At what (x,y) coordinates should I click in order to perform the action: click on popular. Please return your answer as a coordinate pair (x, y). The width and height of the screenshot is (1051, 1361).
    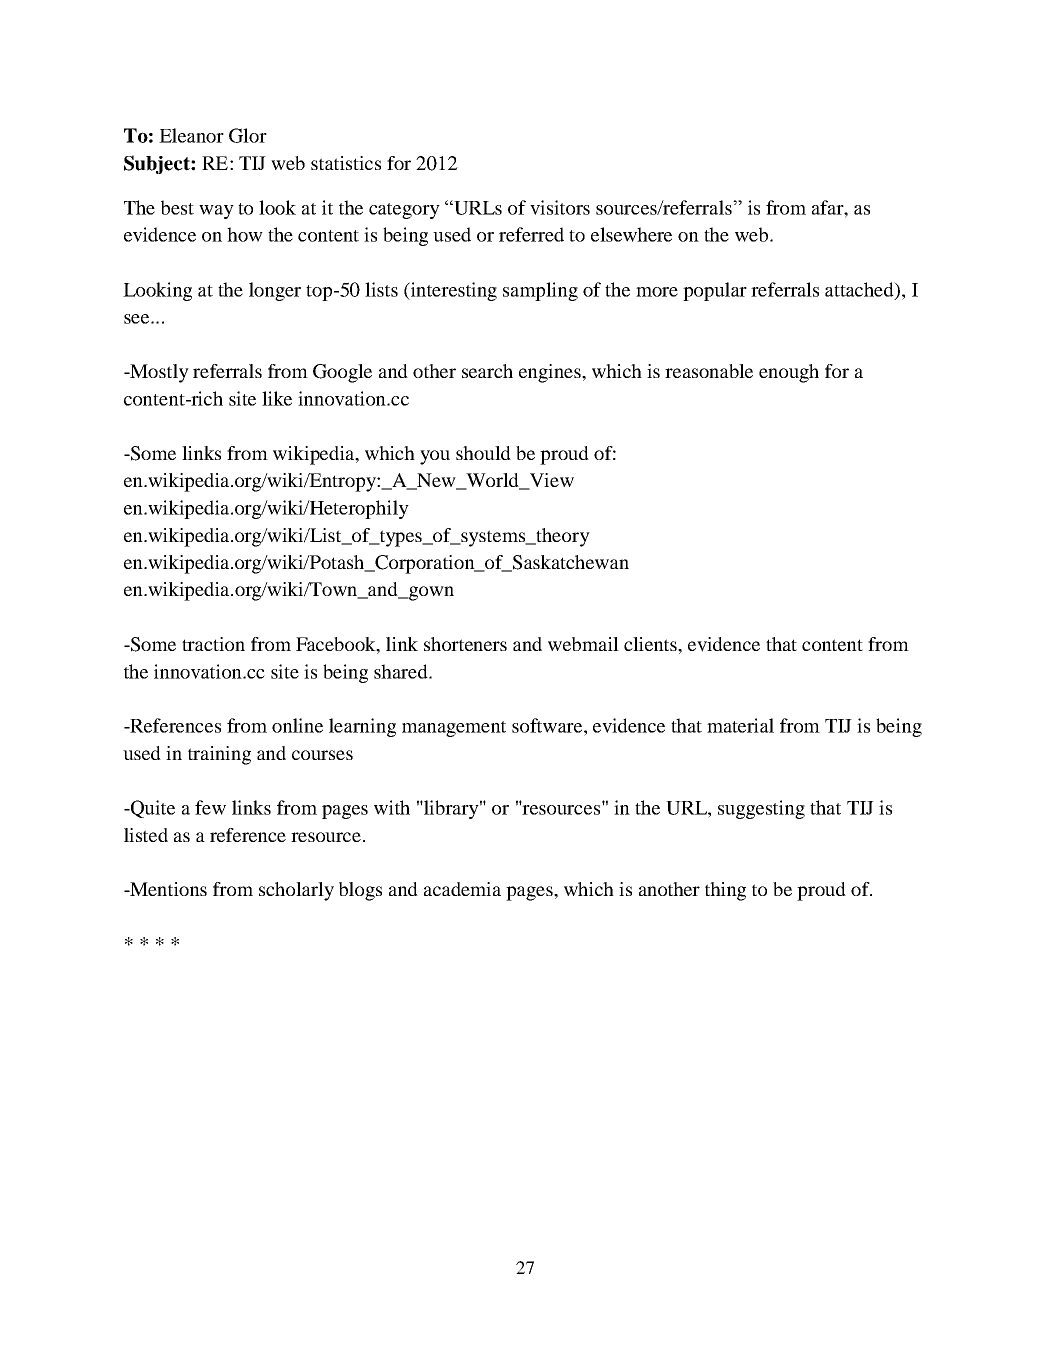
    Looking at the image, I should click on (715, 291).
